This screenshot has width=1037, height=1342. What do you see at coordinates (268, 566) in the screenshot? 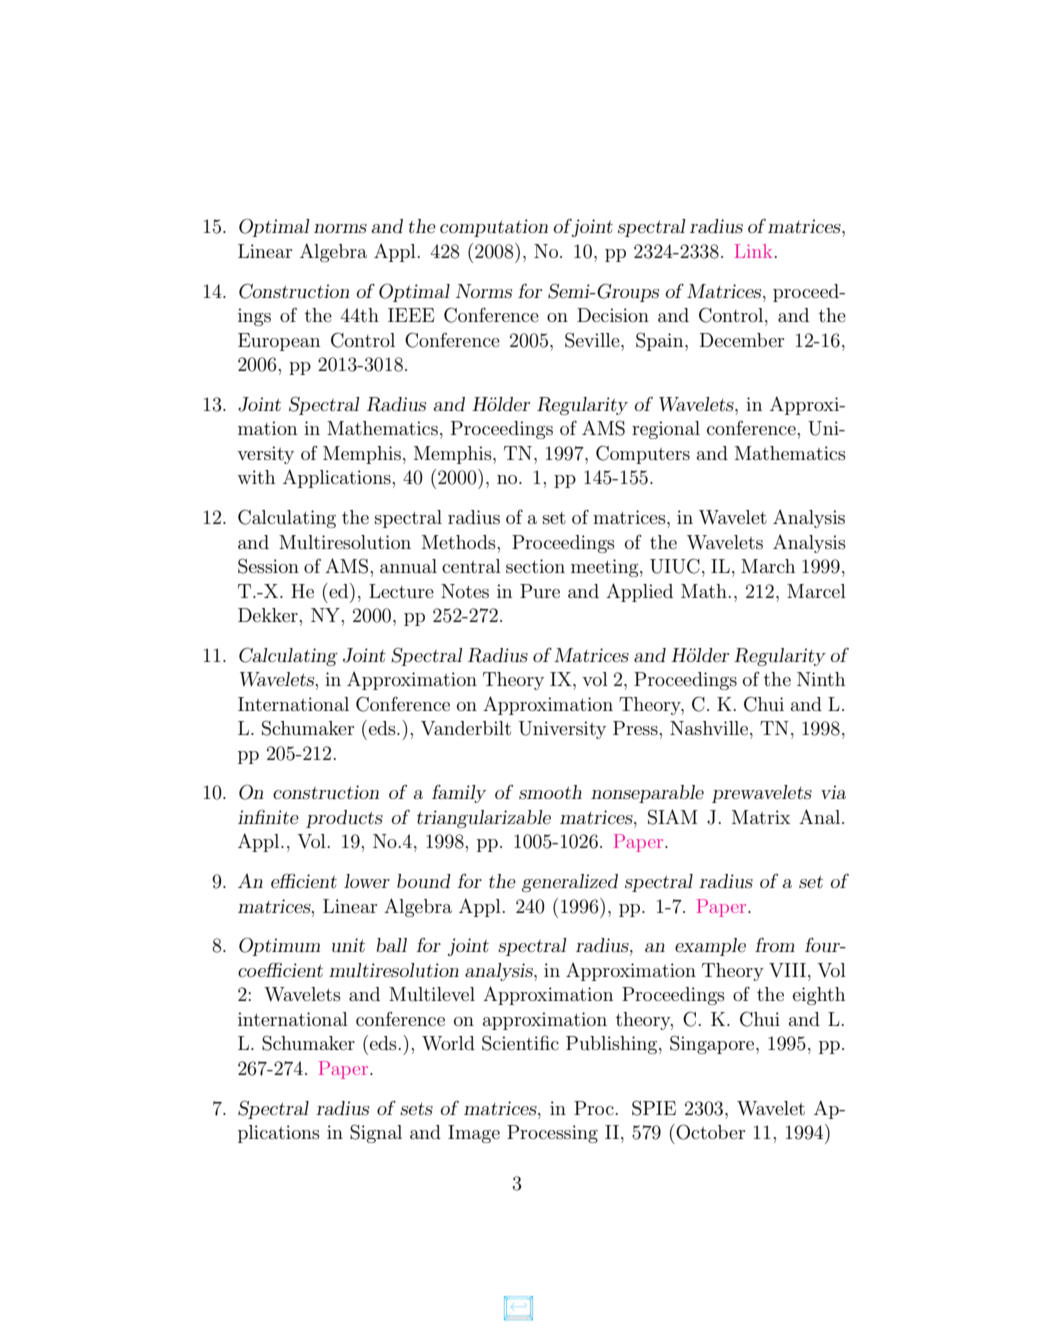
I see `Session` at bounding box center [268, 566].
